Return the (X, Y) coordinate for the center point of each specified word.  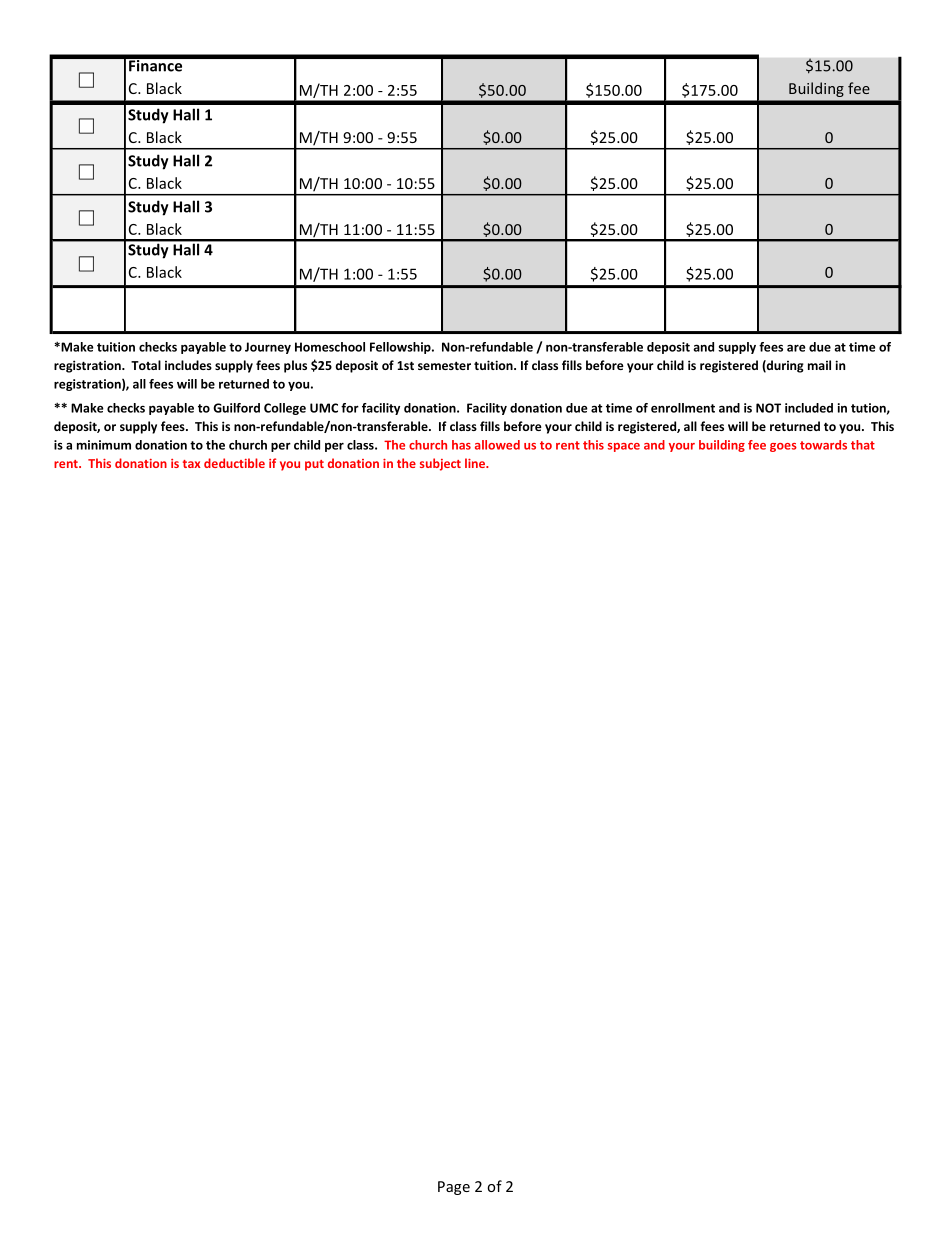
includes (188, 365)
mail (819, 365)
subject (440, 464)
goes (783, 447)
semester (444, 365)
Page (454, 1188)
